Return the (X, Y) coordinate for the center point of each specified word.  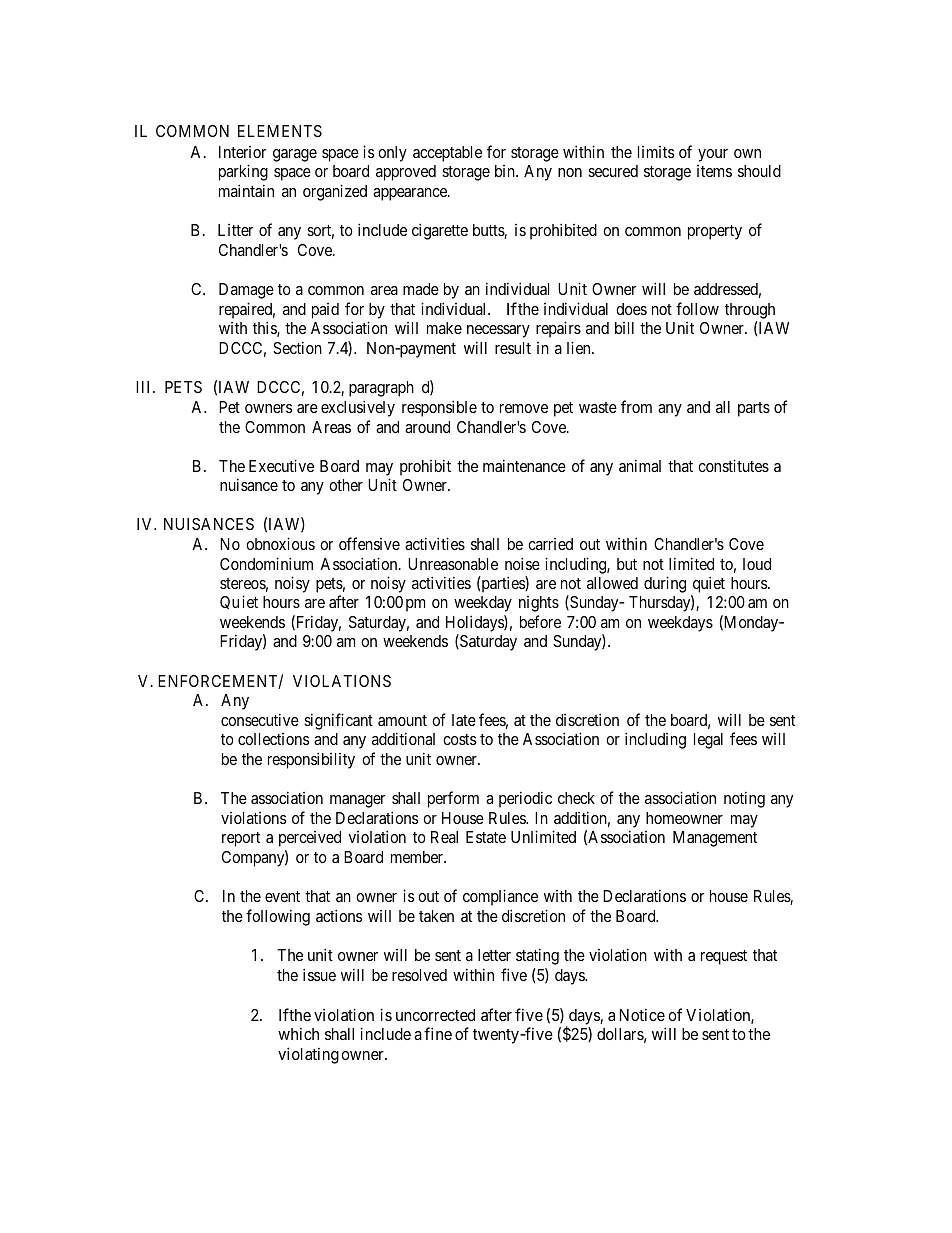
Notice (642, 1014)
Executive (281, 465)
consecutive (260, 719)
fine (438, 1033)
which (298, 1033)
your (713, 155)
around (427, 427)
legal (708, 741)
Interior (242, 152)
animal (640, 465)
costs (459, 739)
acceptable (447, 154)
